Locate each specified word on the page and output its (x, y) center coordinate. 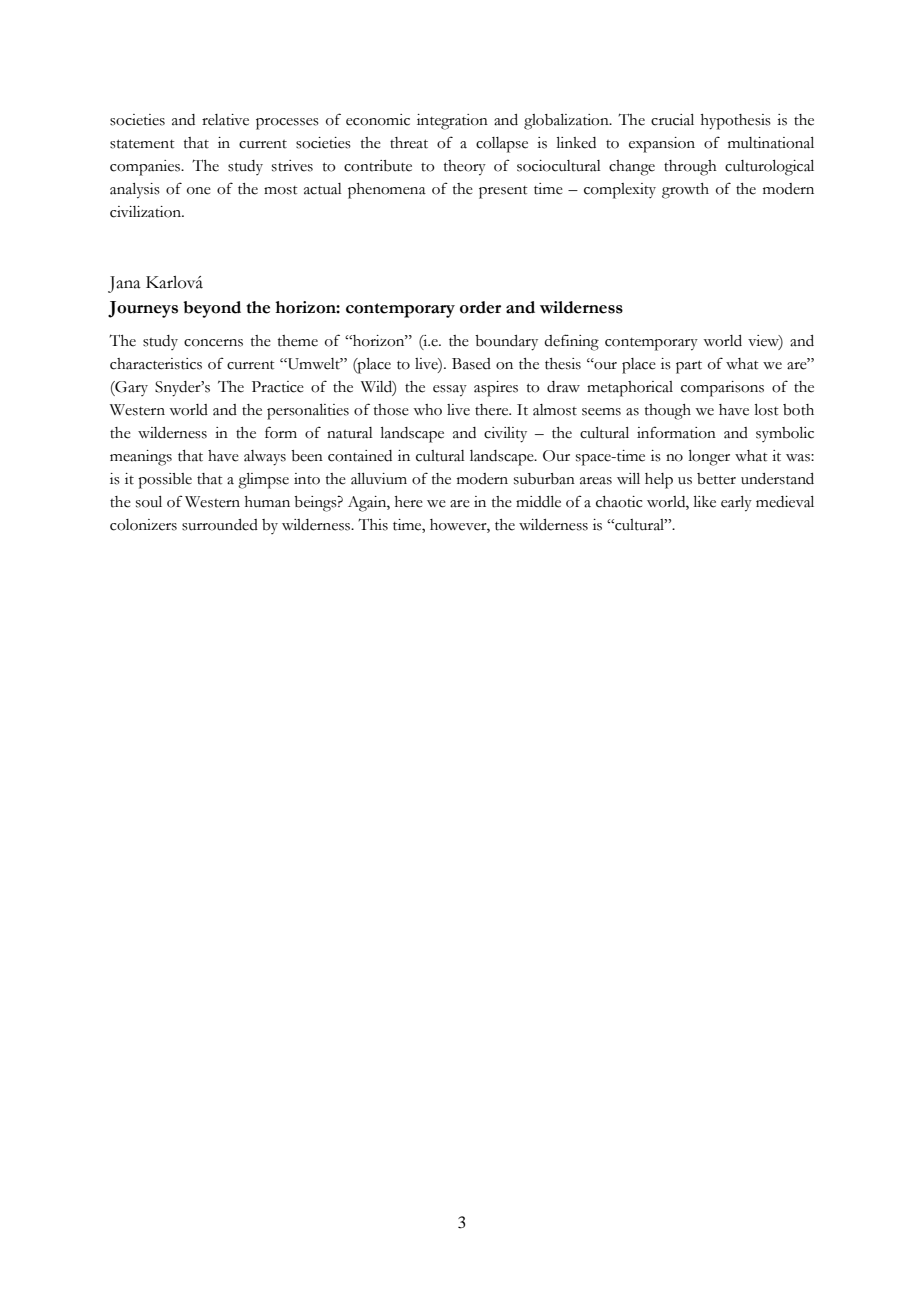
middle (538, 502)
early (736, 504)
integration (452, 122)
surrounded (220, 525)
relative (225, 120)
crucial (672, 120)
